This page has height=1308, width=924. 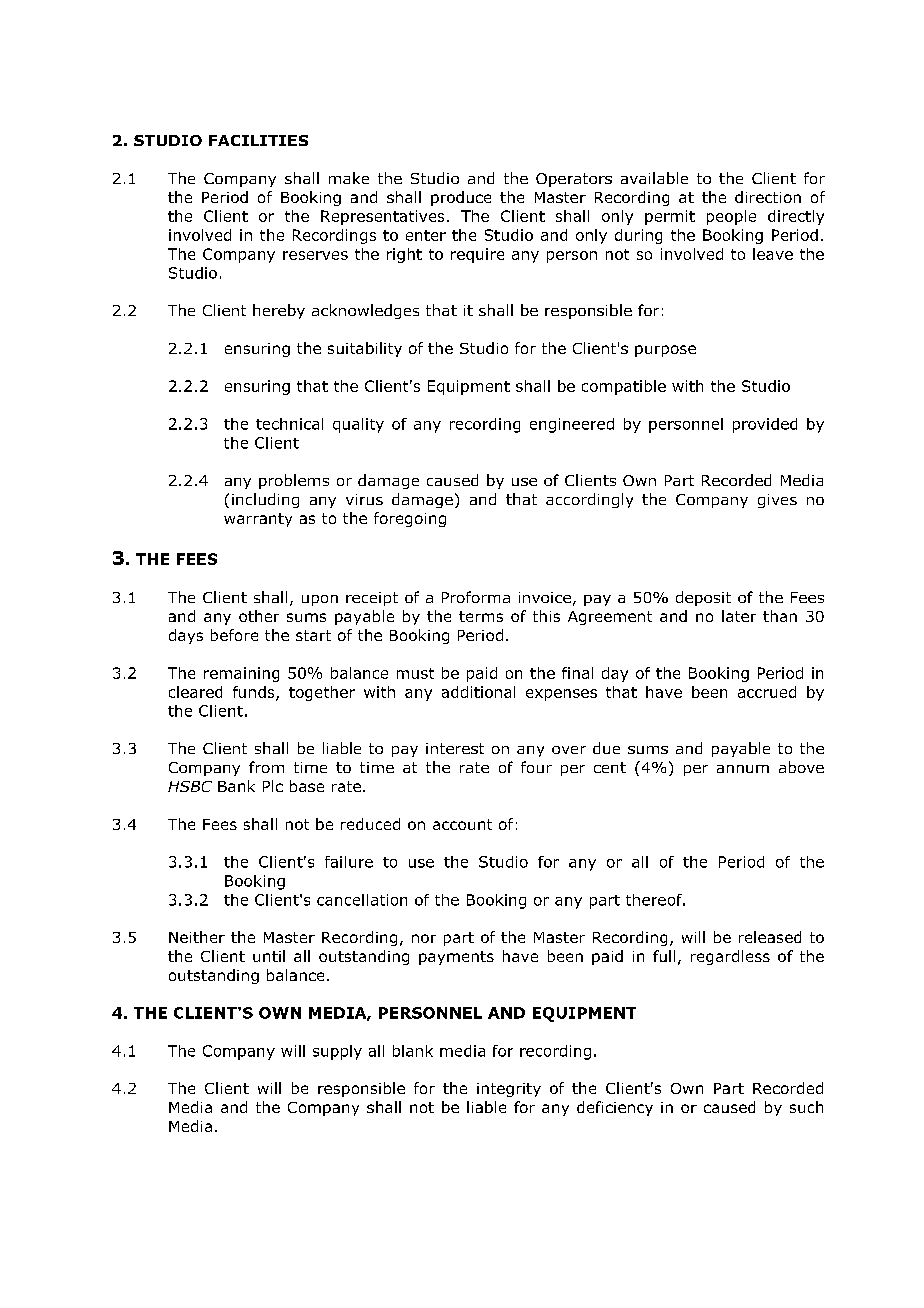 I want to click on produce, so click(x=461, y=198).
